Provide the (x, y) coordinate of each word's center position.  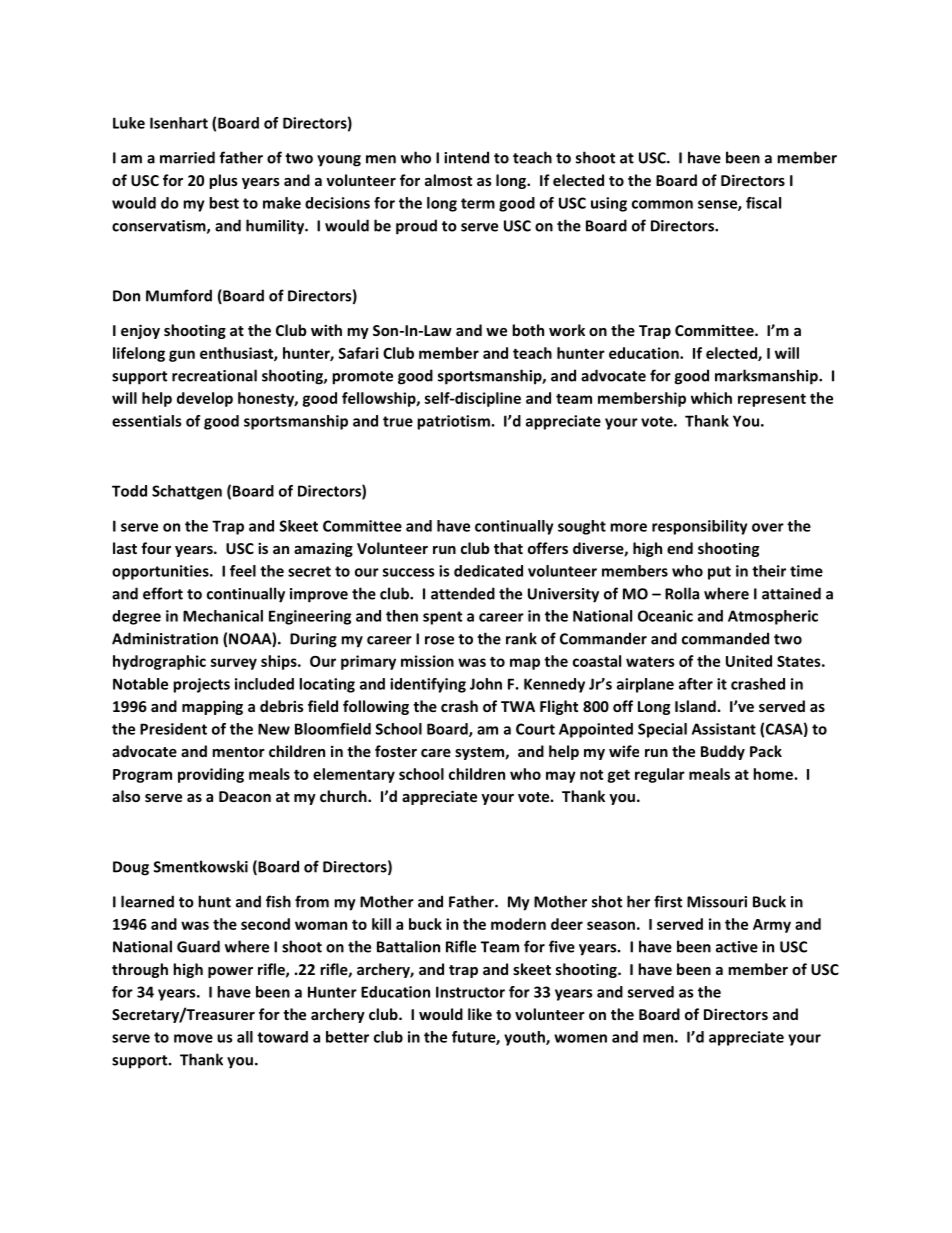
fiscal (763, 203)
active (737, 947)
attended (463, 593)
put (719, 573)
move (193, 1038)
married (187, 157)
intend (466, 157)
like (480, 1014)
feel (243, 571)
